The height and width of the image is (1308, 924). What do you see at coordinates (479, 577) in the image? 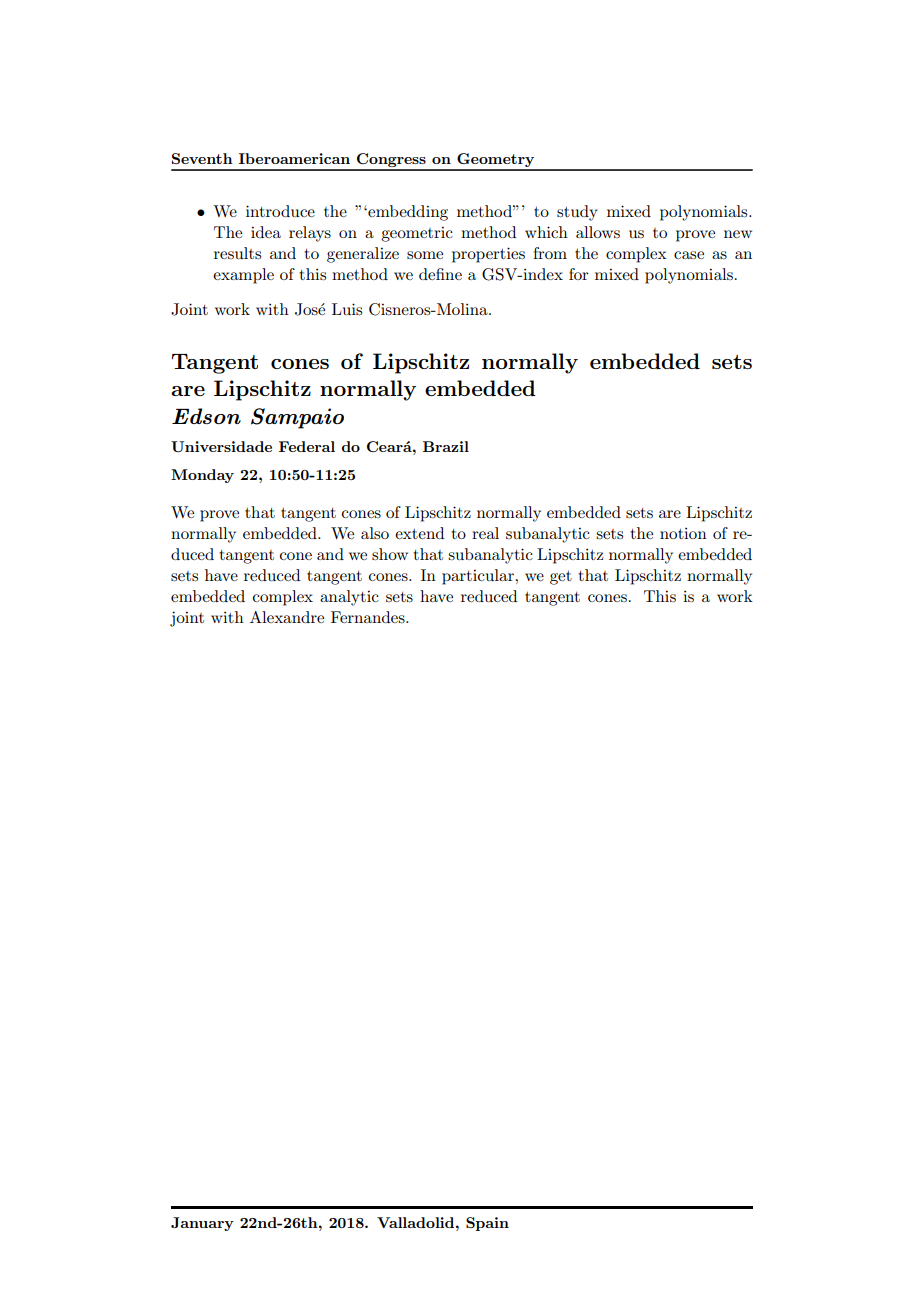
I see `particular` at bounding box center [479, 577].
